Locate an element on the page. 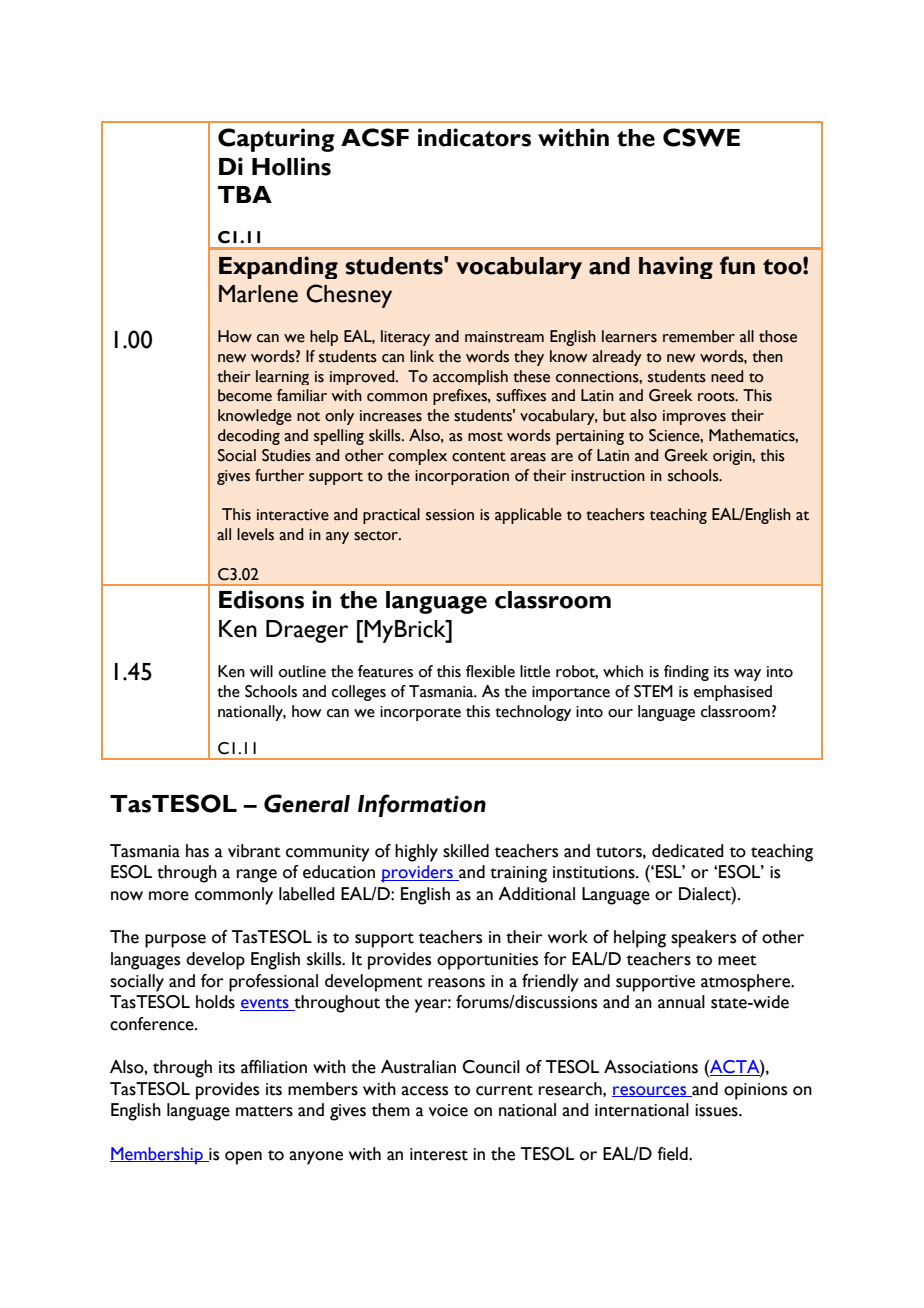  flexible is located at coordinates (490, 671).
